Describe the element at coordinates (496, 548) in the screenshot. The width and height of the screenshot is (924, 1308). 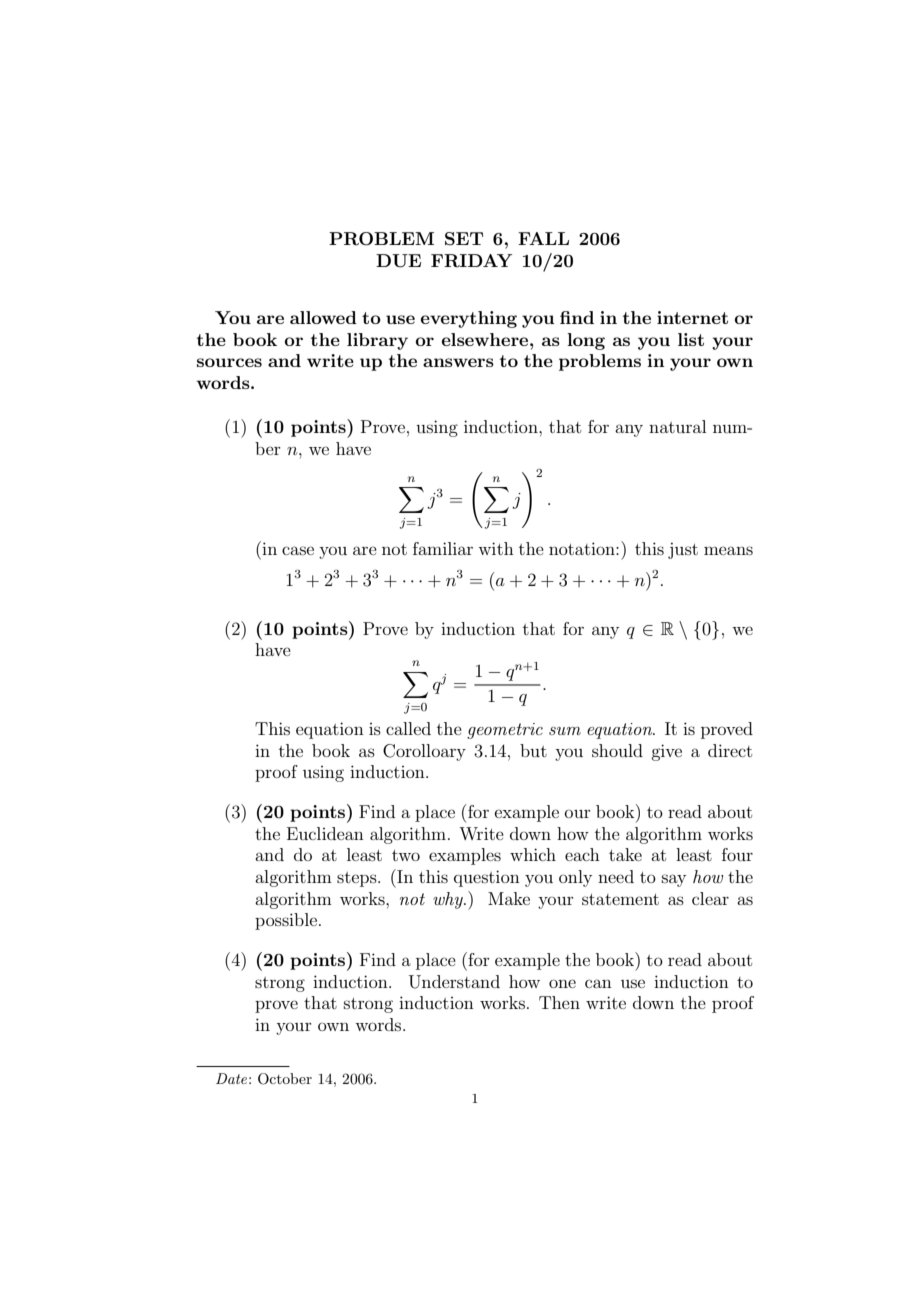
I see `with` at that location.
